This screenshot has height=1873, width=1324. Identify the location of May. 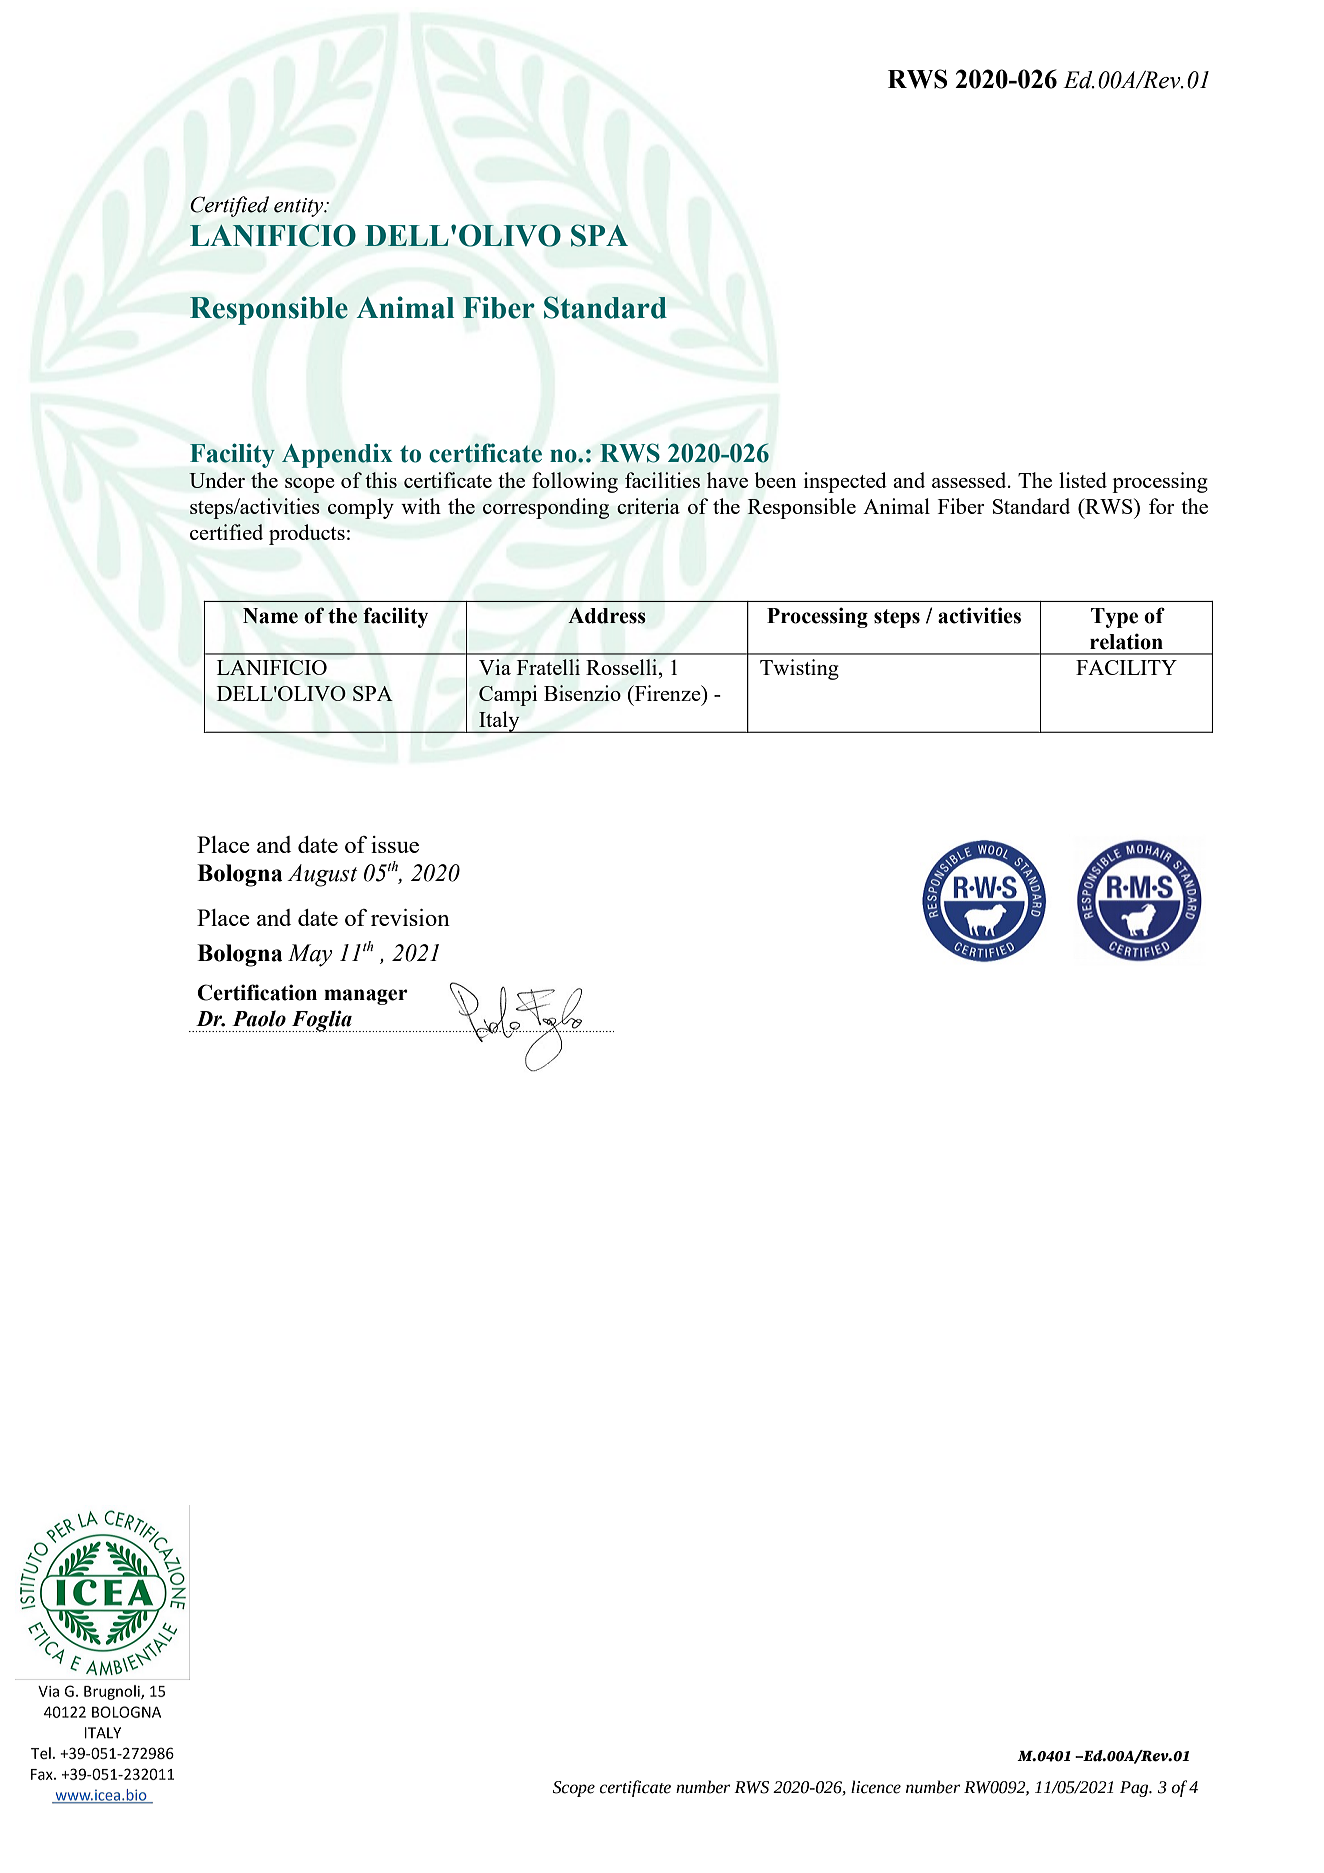
(310, 955).
